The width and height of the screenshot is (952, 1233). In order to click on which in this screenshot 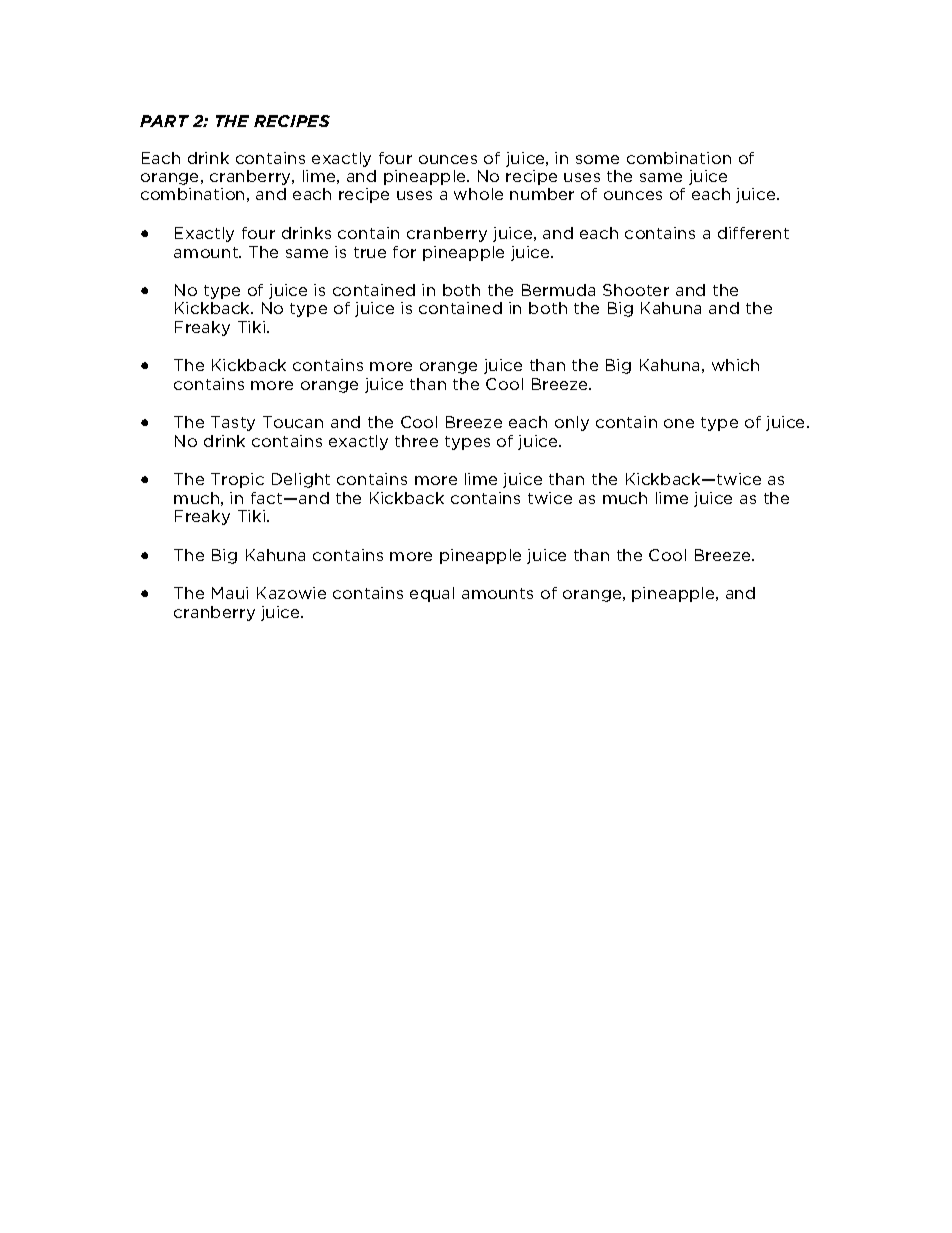, I will do `click(735, 365)`.
